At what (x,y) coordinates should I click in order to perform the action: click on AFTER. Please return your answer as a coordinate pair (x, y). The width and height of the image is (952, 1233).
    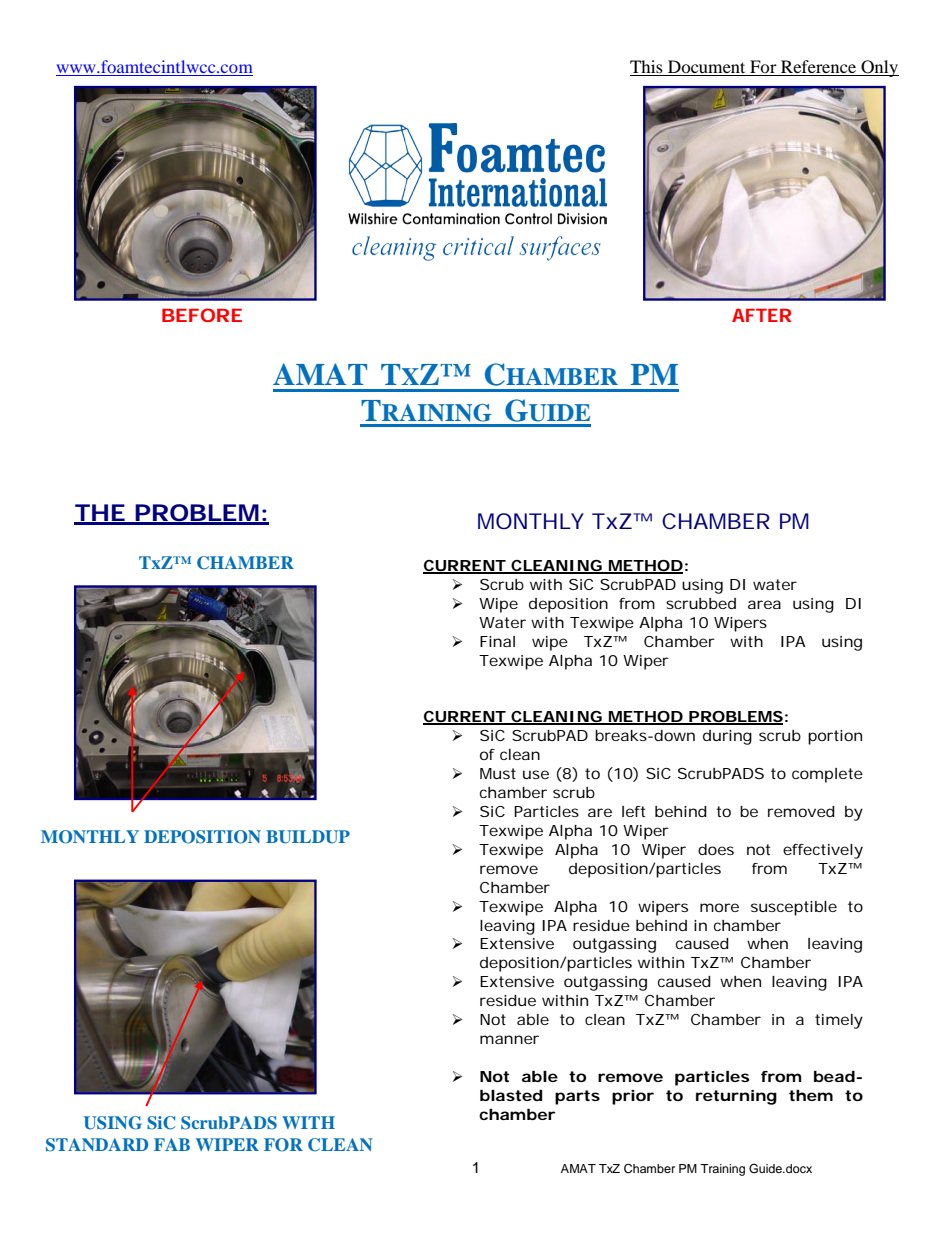
    Looking at the image, I should click on (761, 315).
